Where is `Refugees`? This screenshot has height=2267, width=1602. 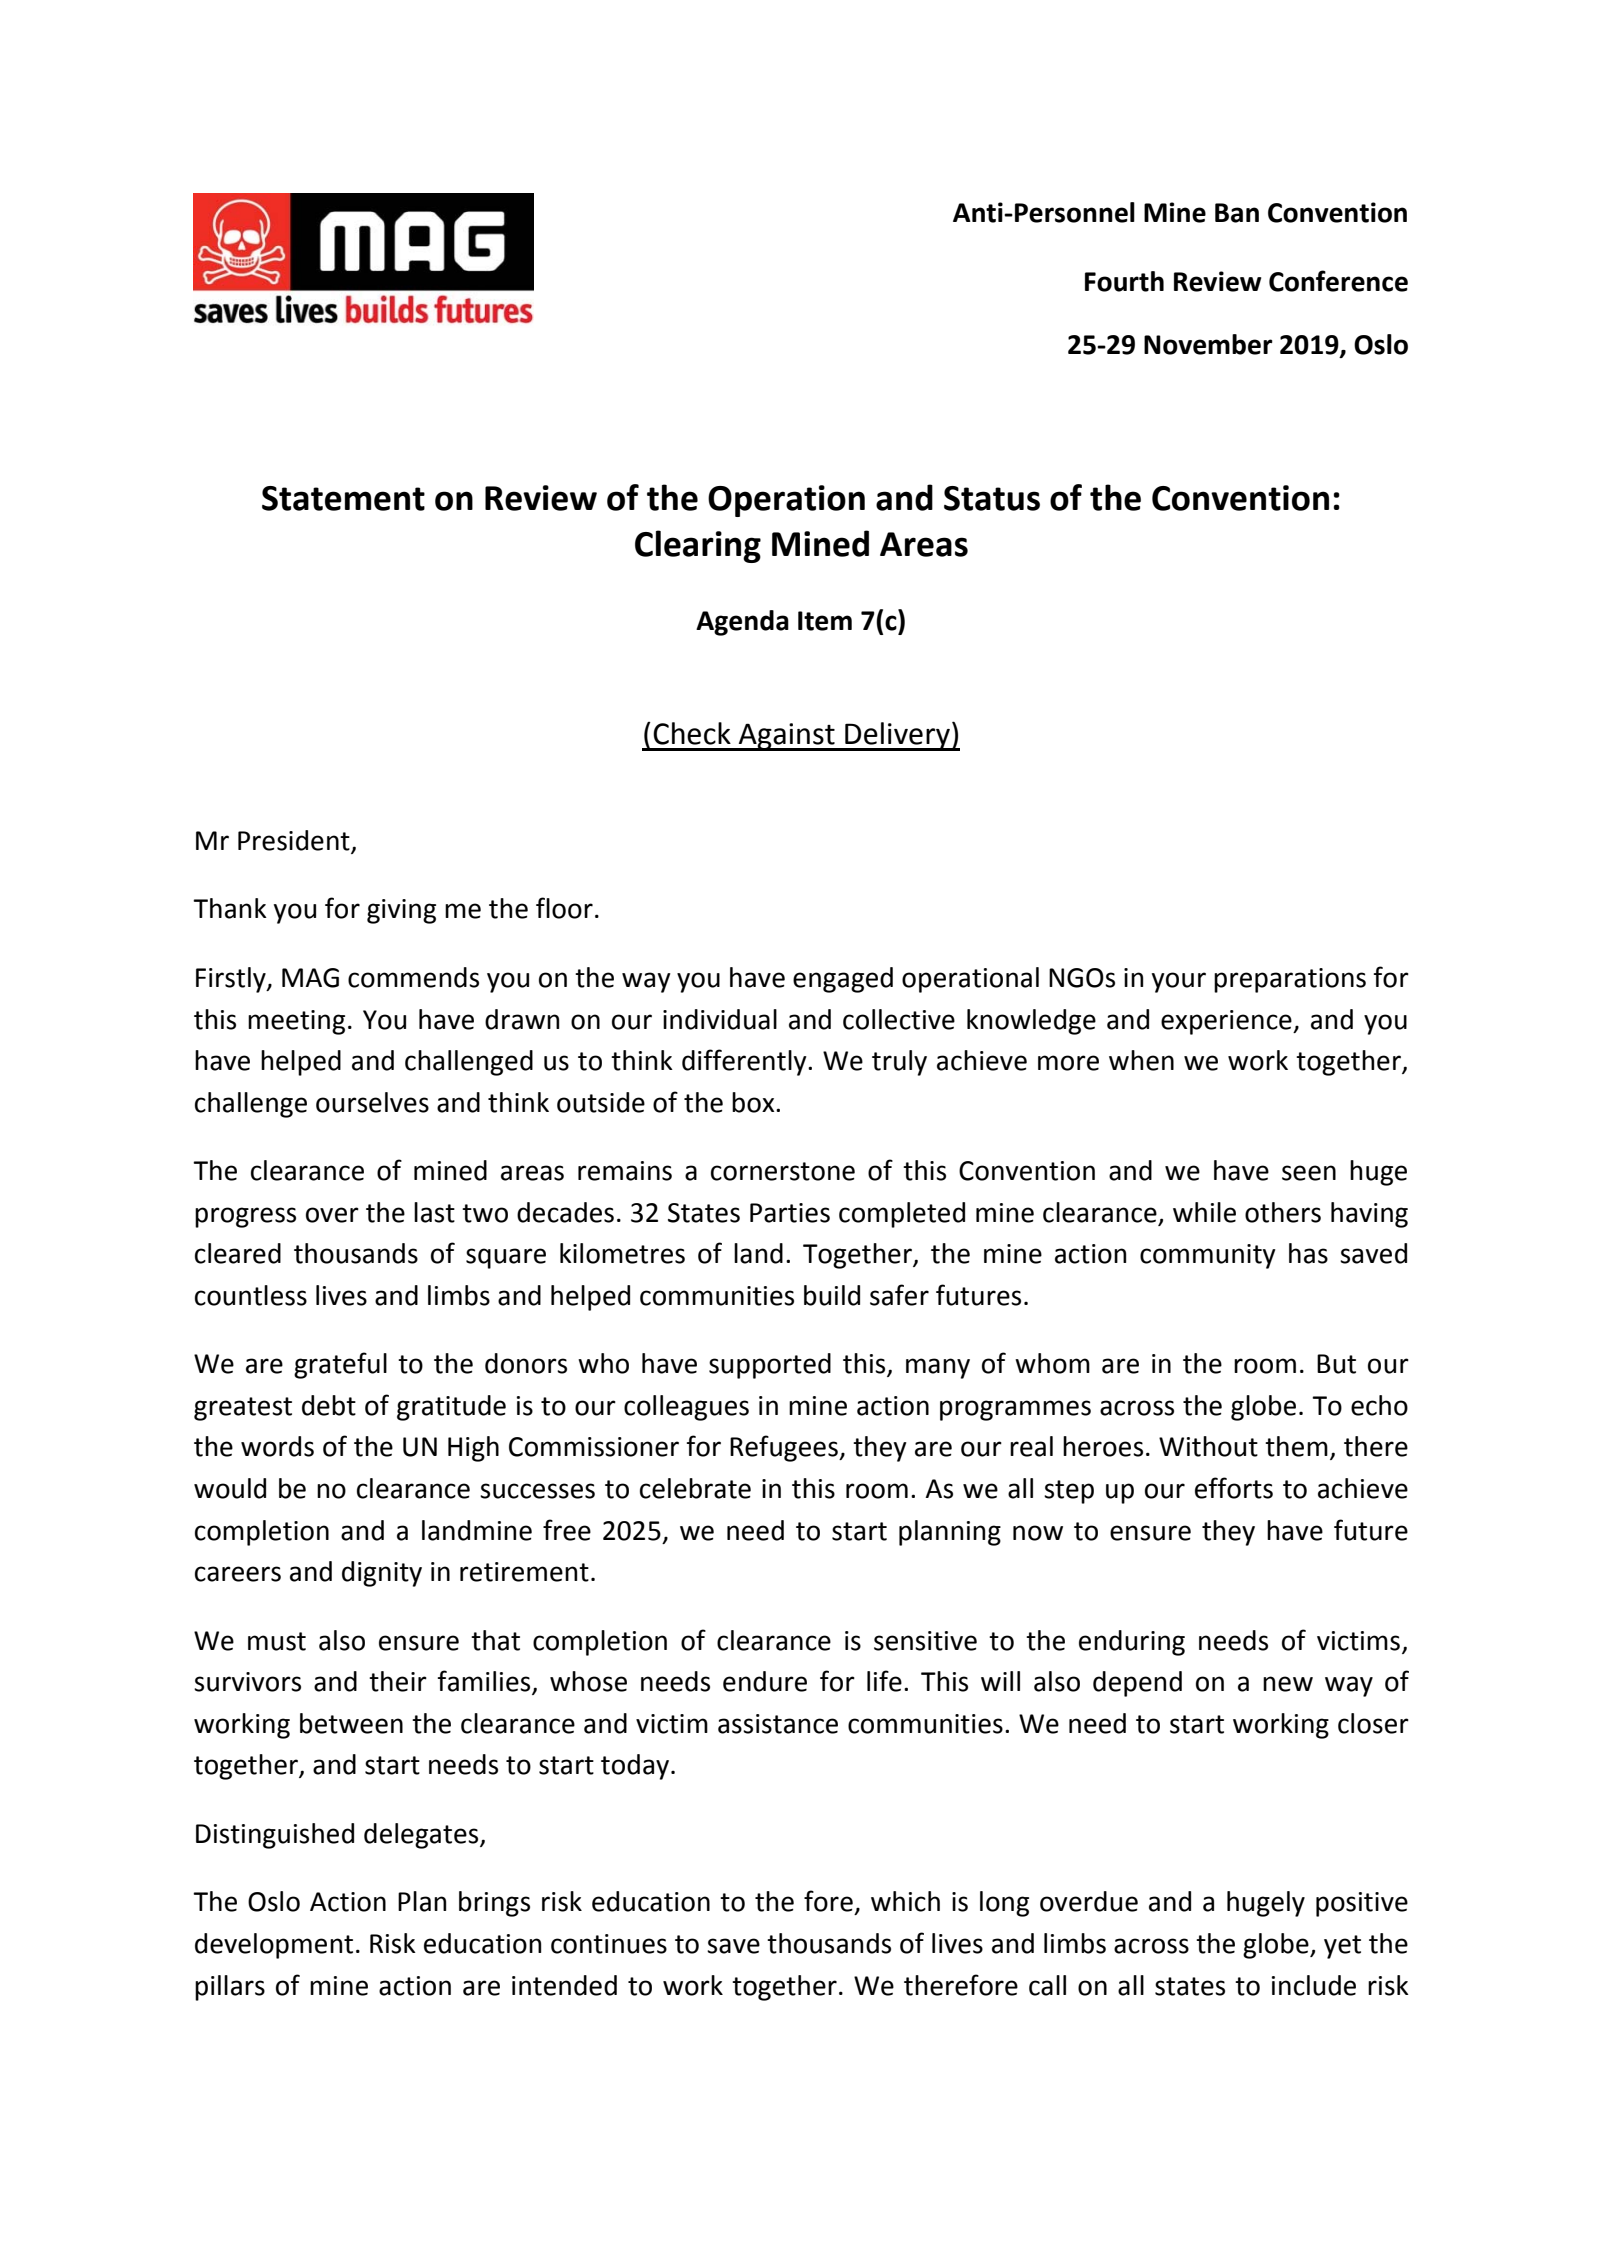
Refugees is located at coordinates (785, 1448).
